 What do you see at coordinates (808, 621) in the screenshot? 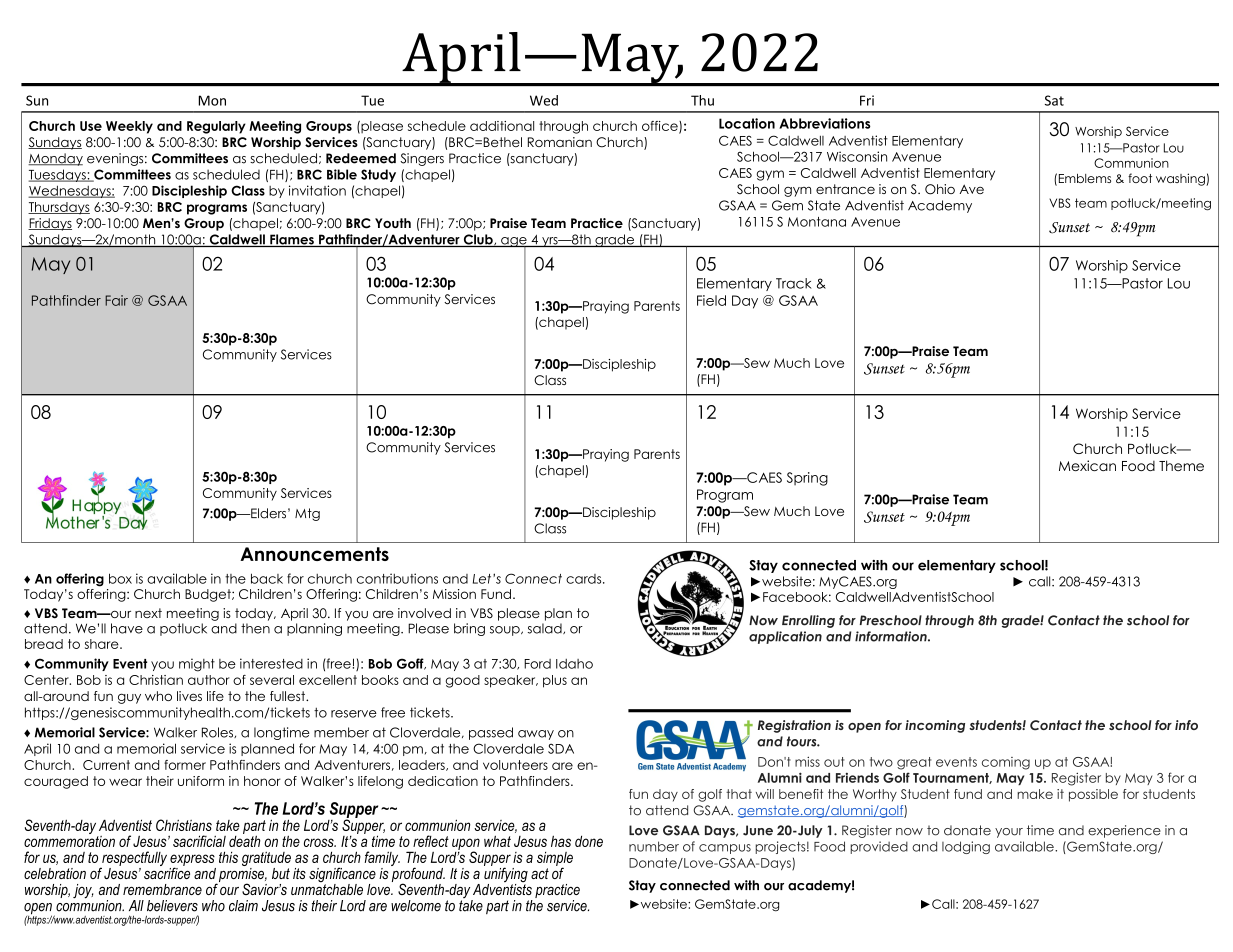
I see `Enrolling` at bounding box center [808, 621].
